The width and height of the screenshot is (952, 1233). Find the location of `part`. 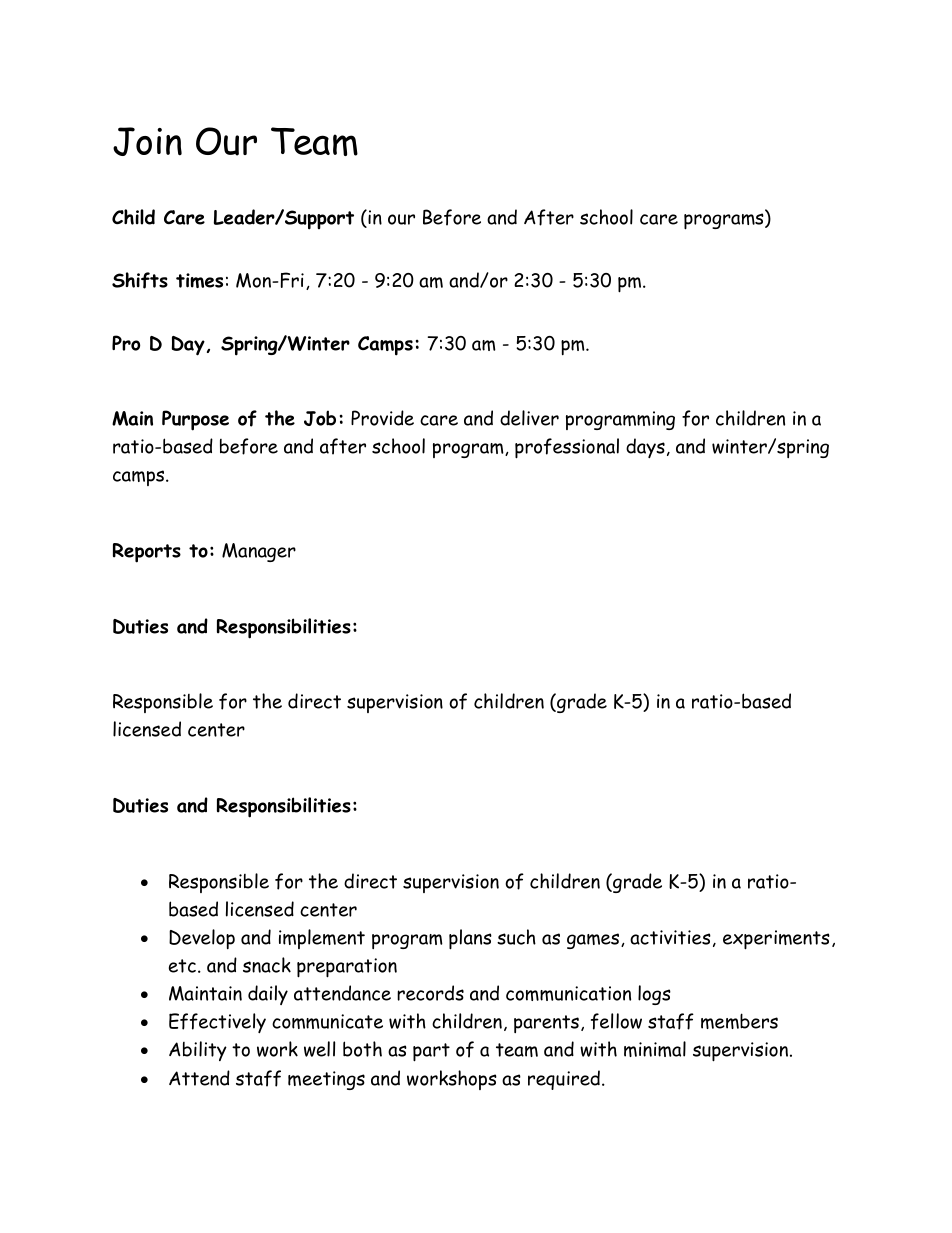

part is located at coordinates (431, 1052).
